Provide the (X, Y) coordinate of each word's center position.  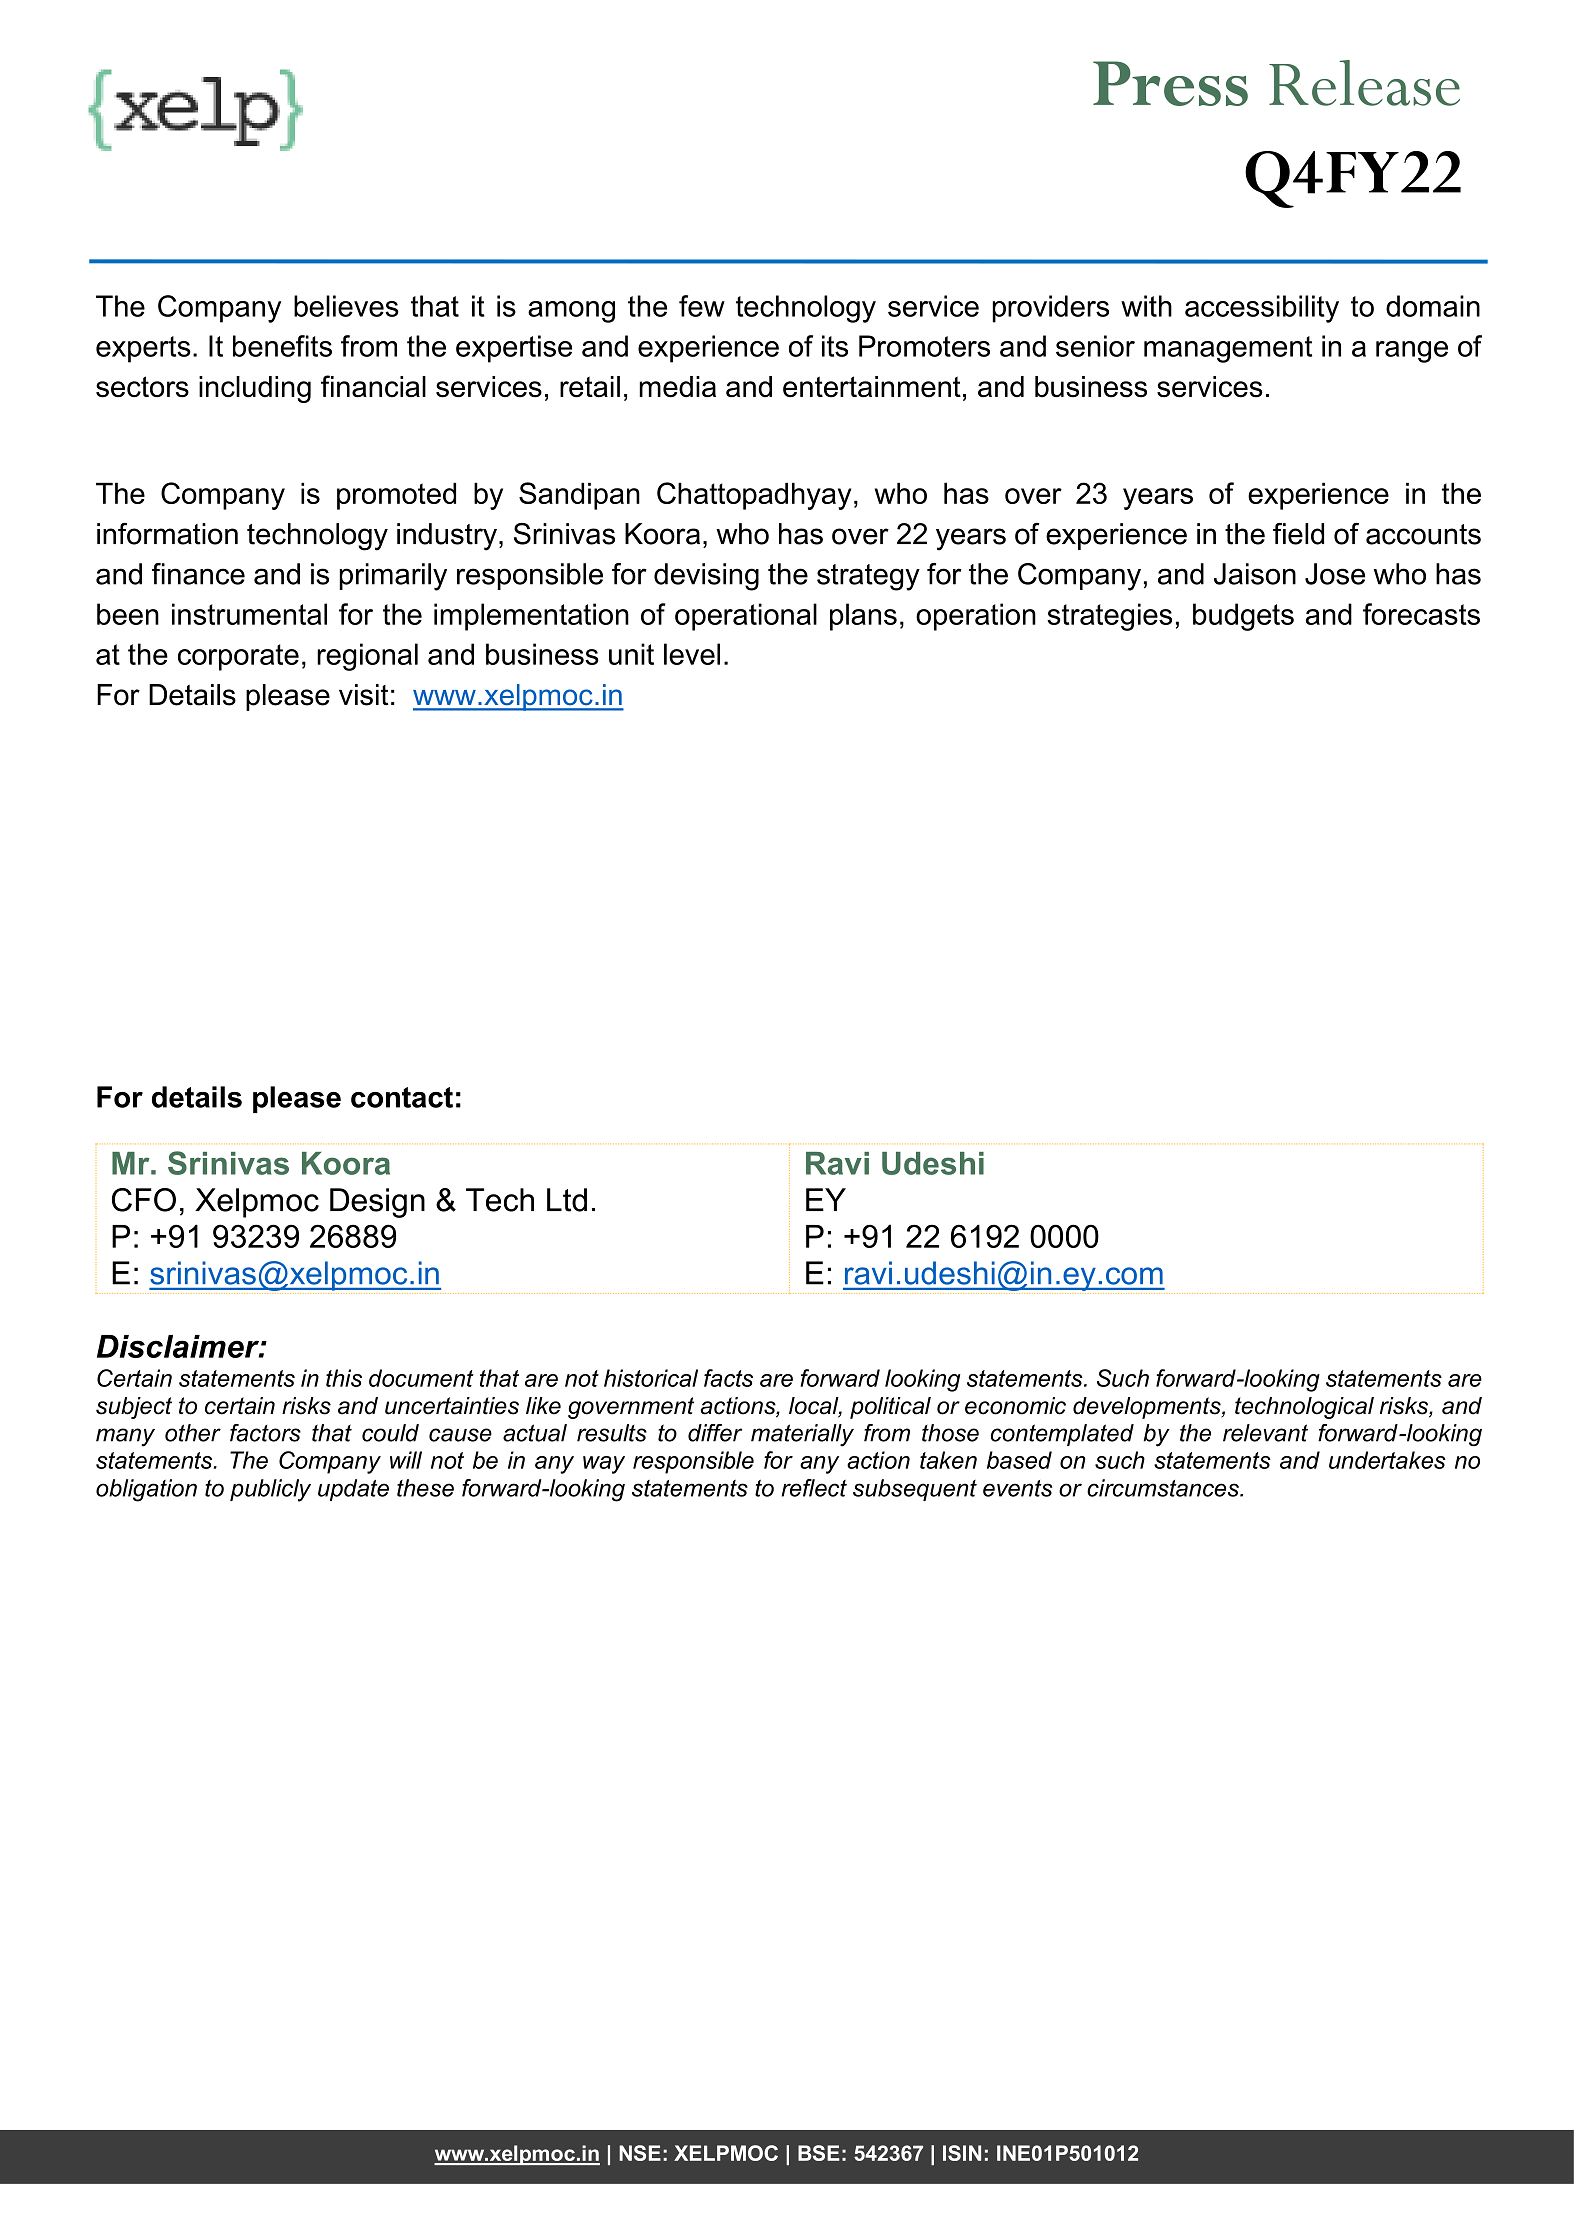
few (702, 306)
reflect (814, 1488)
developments (1148, 1408)
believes (346, 306)
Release (1364, 83)
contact (402, 1097)
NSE (640, 2153)
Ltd (567, 1200)
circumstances (1164, 1488)
